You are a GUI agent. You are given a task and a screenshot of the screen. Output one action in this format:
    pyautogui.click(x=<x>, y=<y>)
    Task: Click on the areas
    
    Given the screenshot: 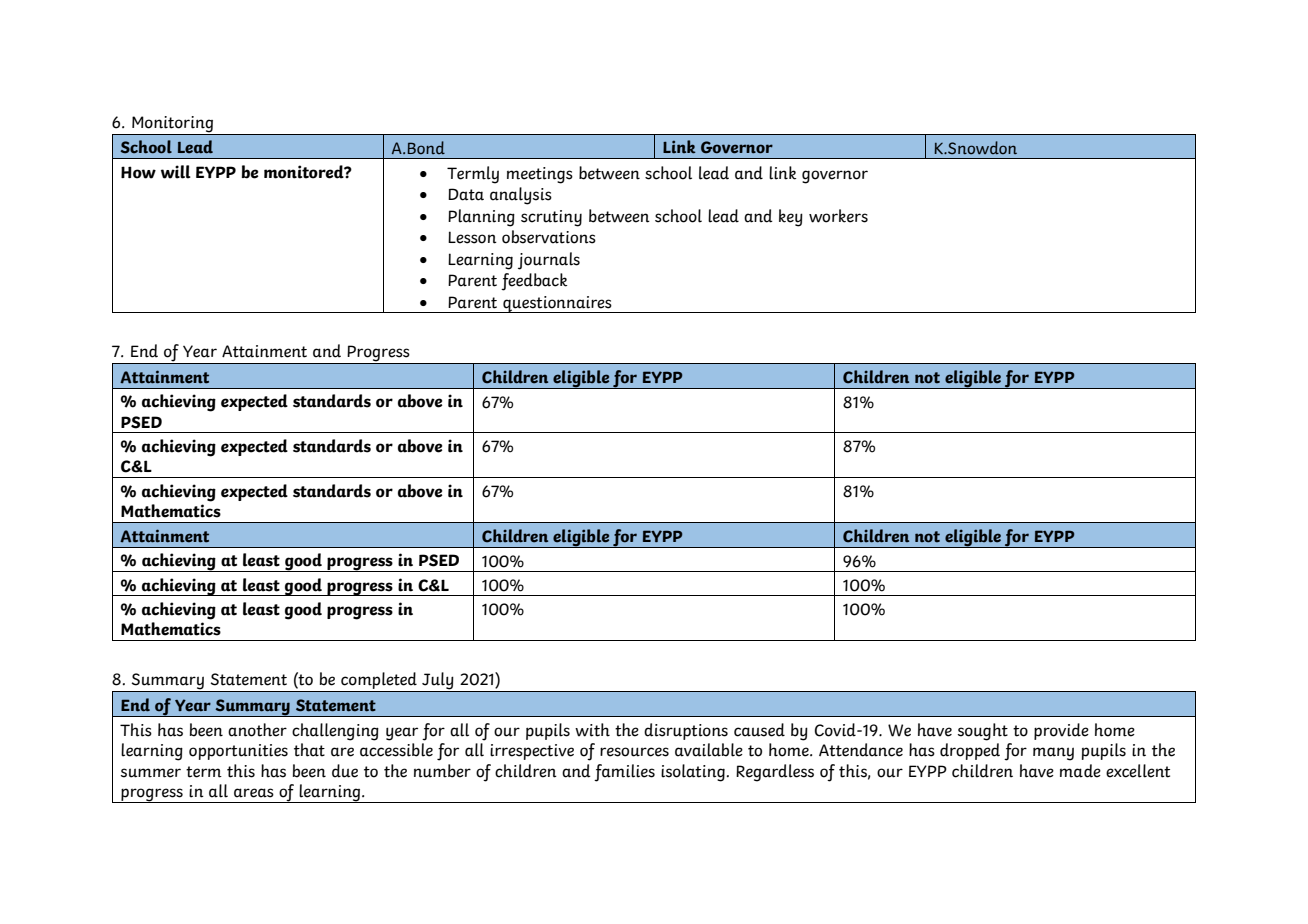 What is the action you would take?
    pyautogui.click(x=254, y=793)
